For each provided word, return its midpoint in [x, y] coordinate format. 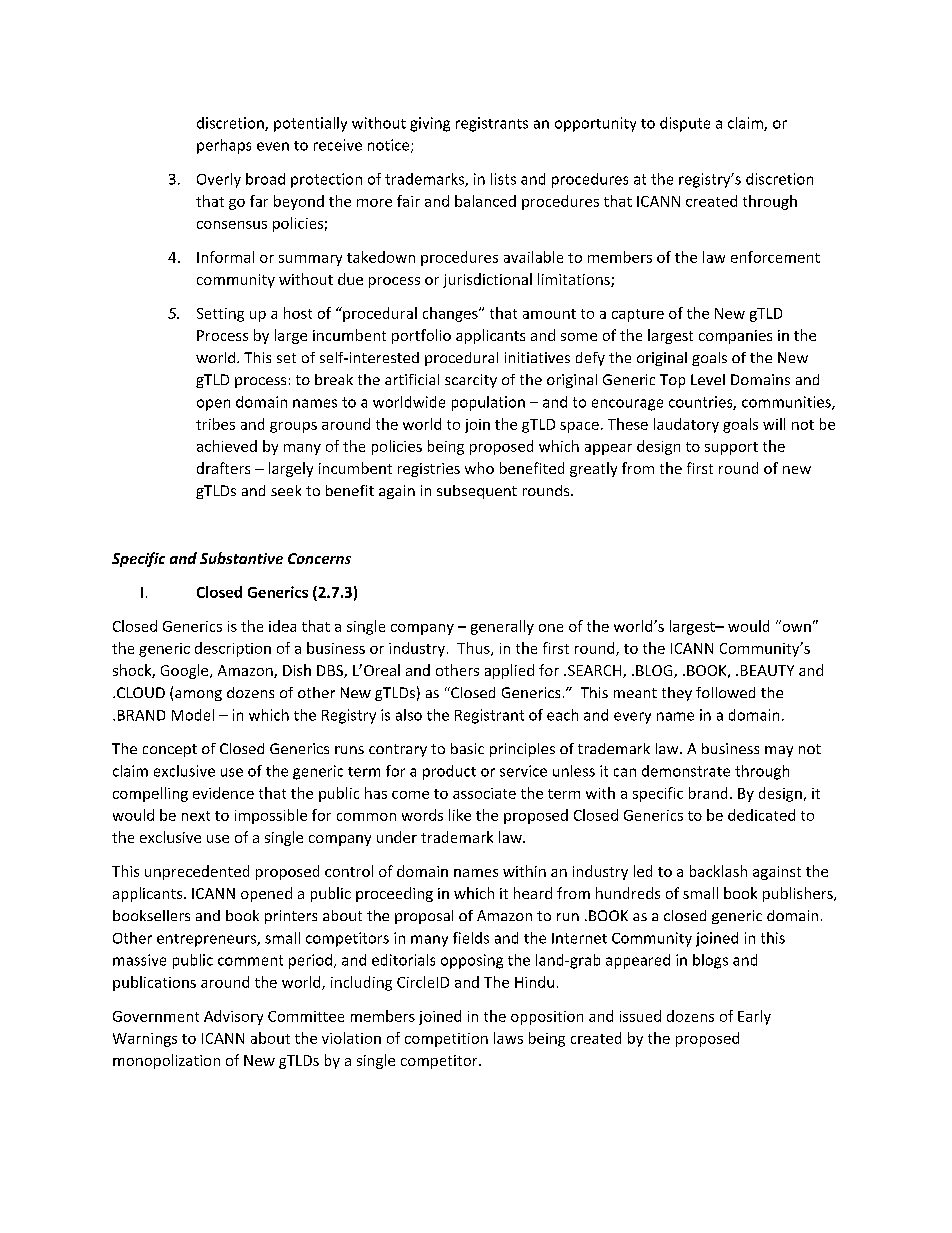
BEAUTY [767, 670]
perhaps [224, 146]
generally [502, 627]
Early [754, 1017]
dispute [685, 124]
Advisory [233, 1017]
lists [503, 179]
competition [446, 1040]
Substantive [241, 558]
